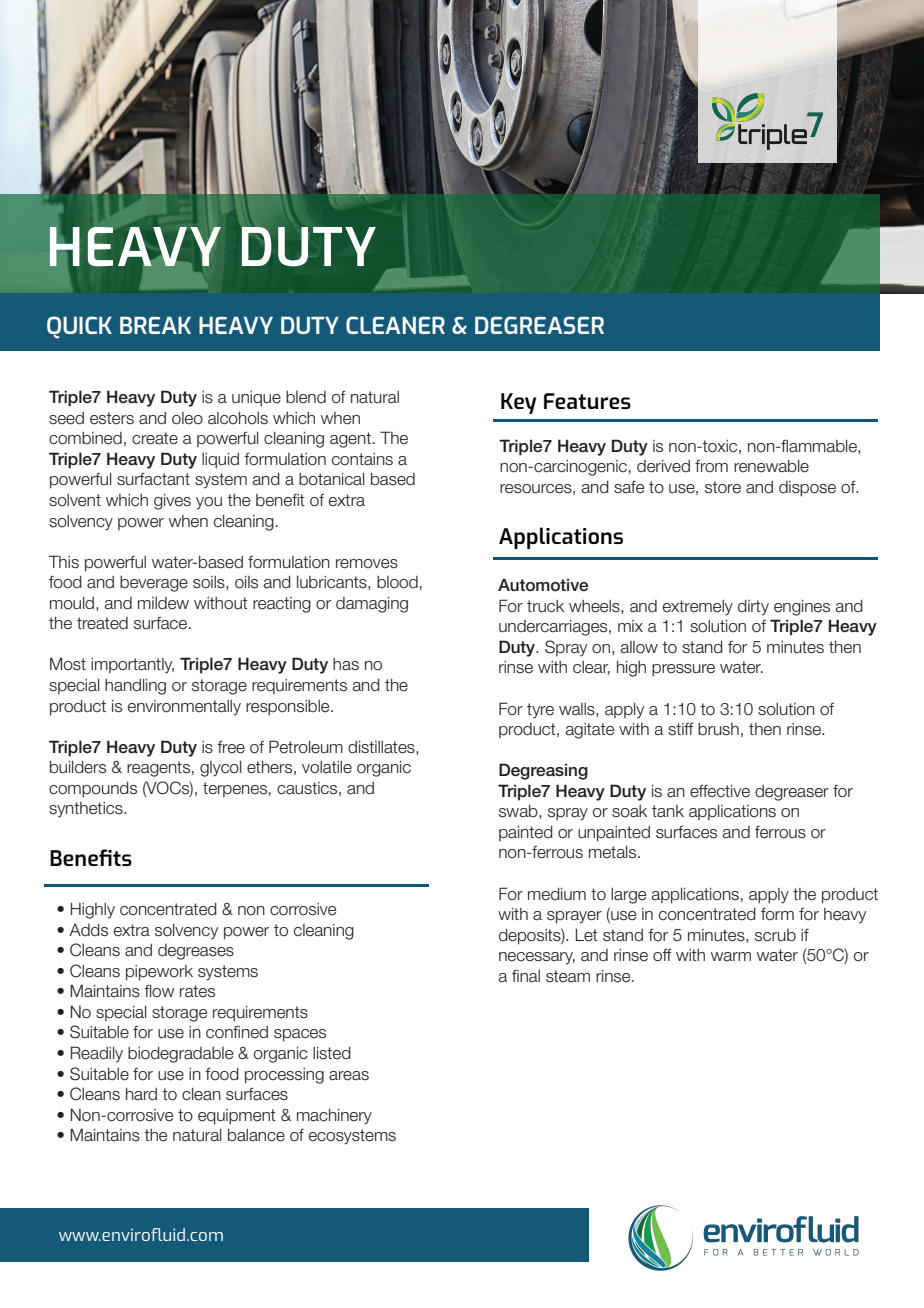 This screenshot has height=1308, width=924. Describe the element at coordinates (141, 1094) in the screenshot. I see `hard` at that location.
